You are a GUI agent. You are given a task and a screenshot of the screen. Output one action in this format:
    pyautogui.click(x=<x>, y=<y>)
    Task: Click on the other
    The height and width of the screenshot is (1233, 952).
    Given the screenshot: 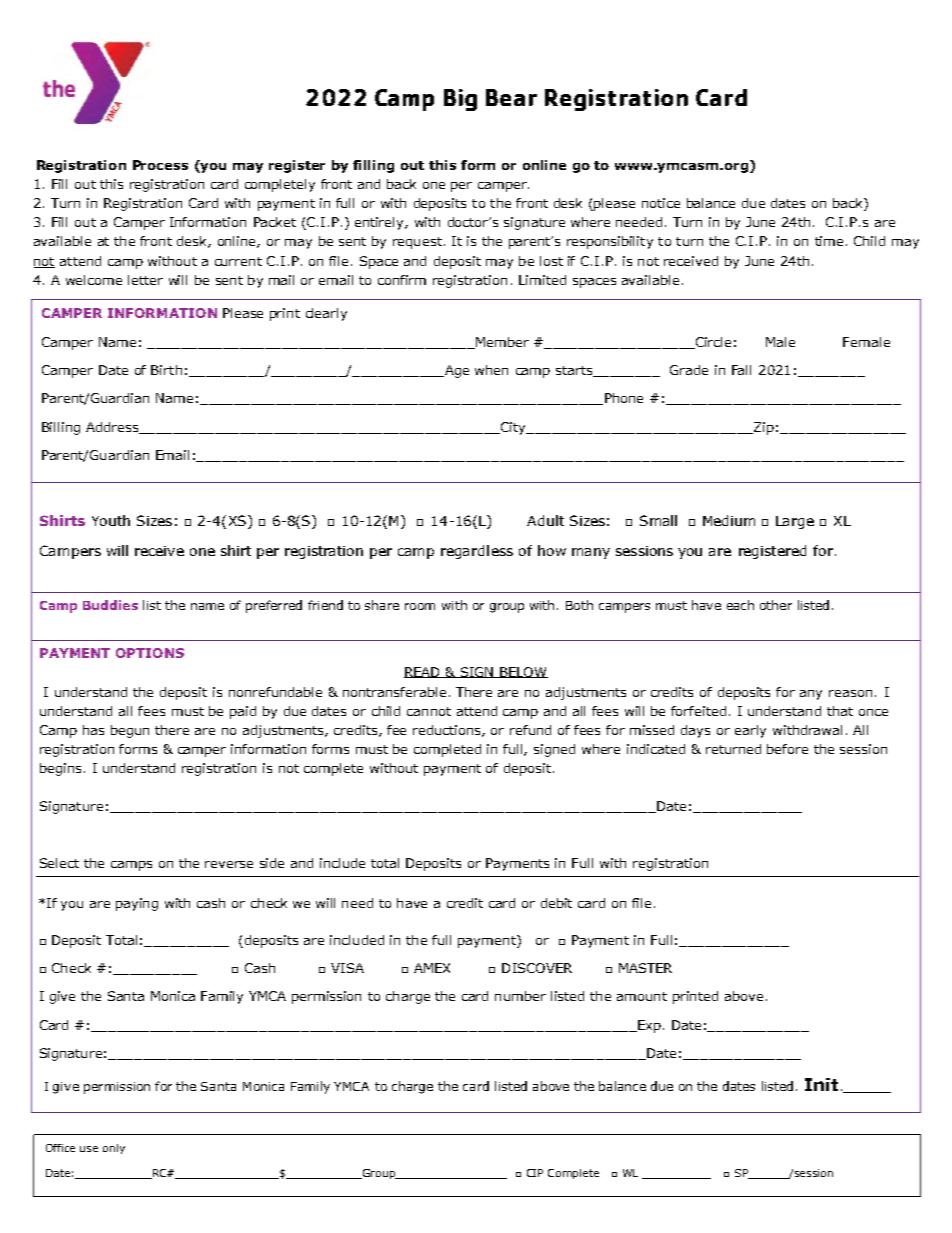 What is the action you would take?
    pyautogui.click(x=776, y=605)
